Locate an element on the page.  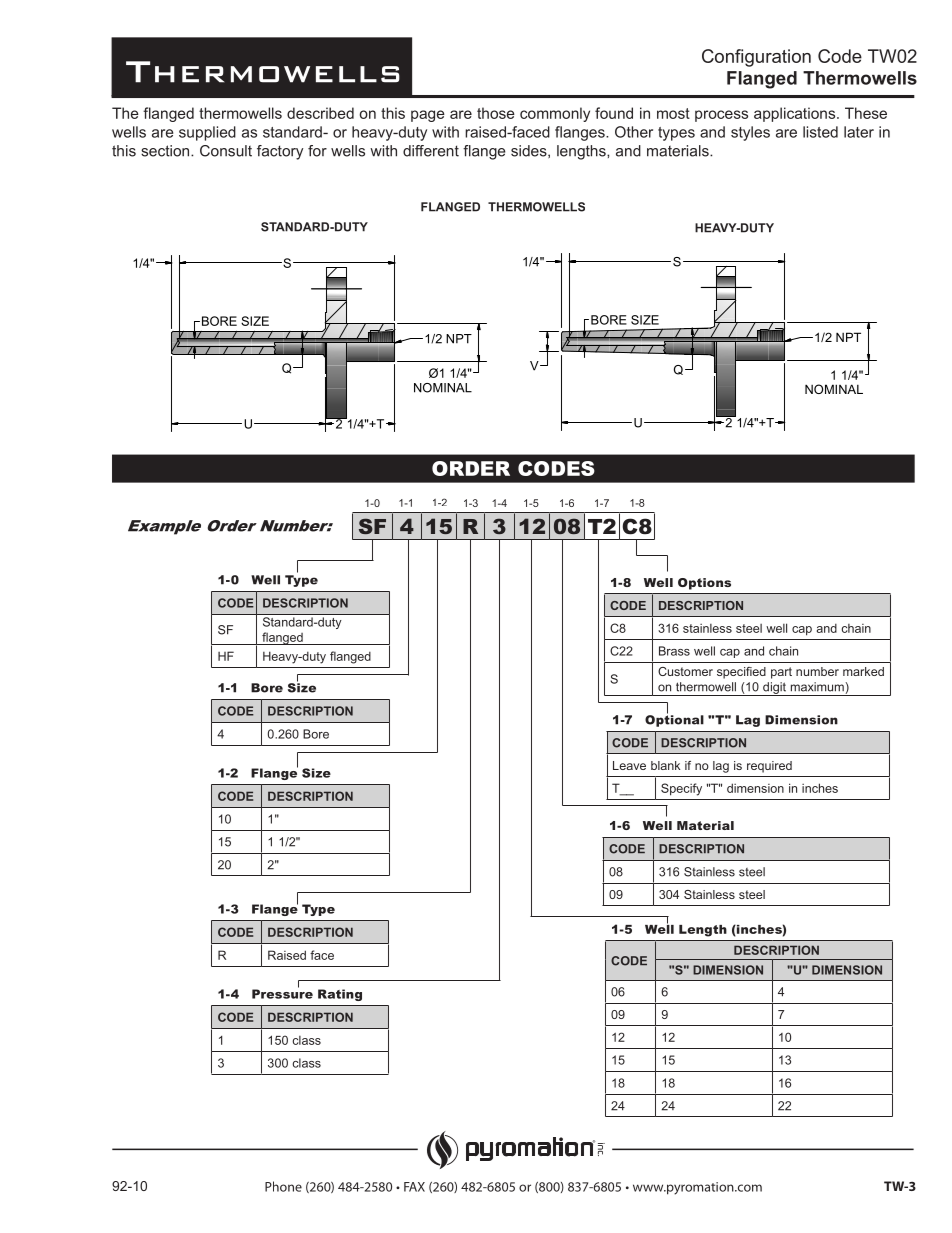
Leave is located at coordinates (629, 765).
